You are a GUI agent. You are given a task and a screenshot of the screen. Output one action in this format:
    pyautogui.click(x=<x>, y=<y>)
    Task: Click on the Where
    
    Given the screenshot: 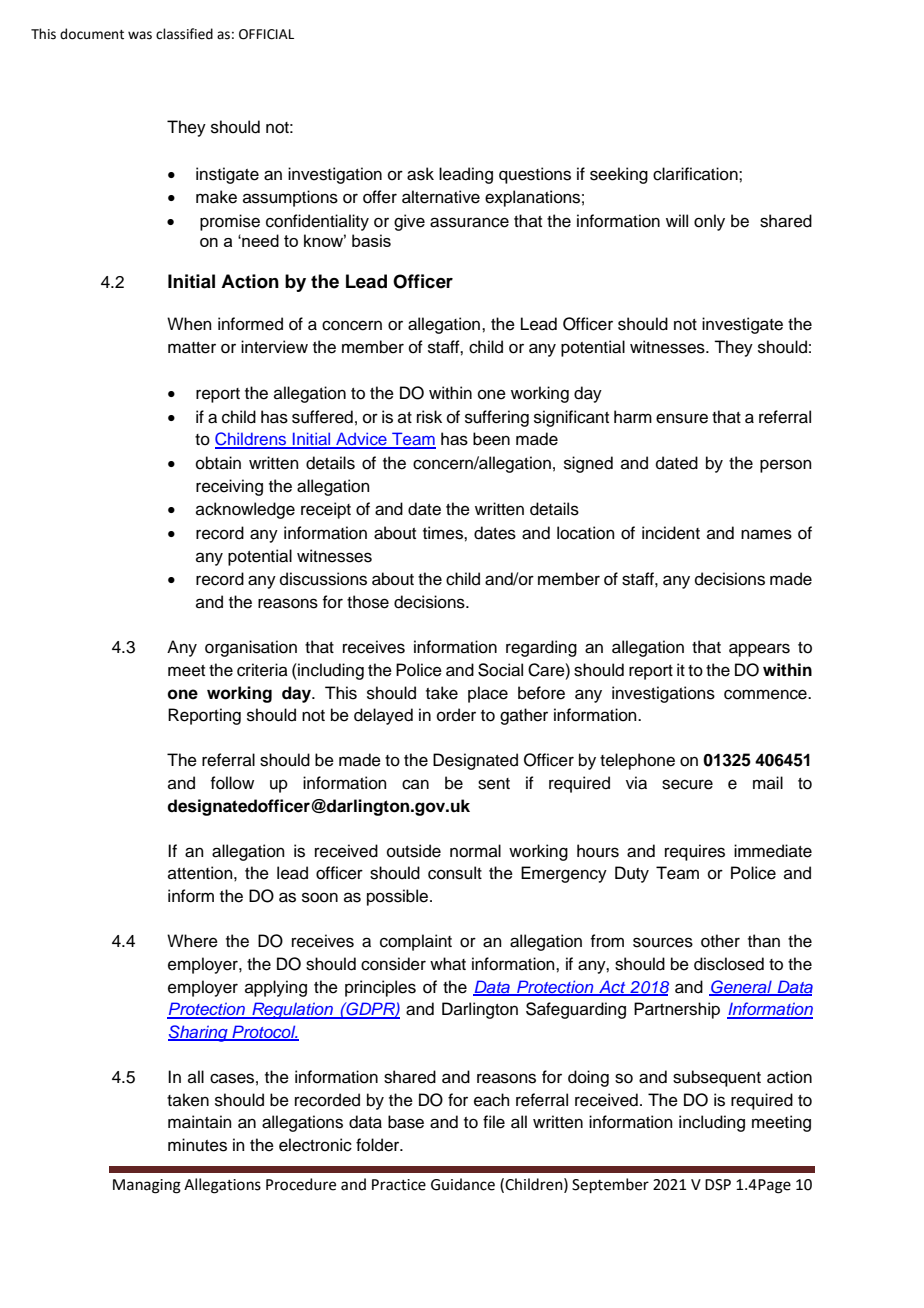 What is the action you would take?
    pyautogui.click(x=192, y=941)
